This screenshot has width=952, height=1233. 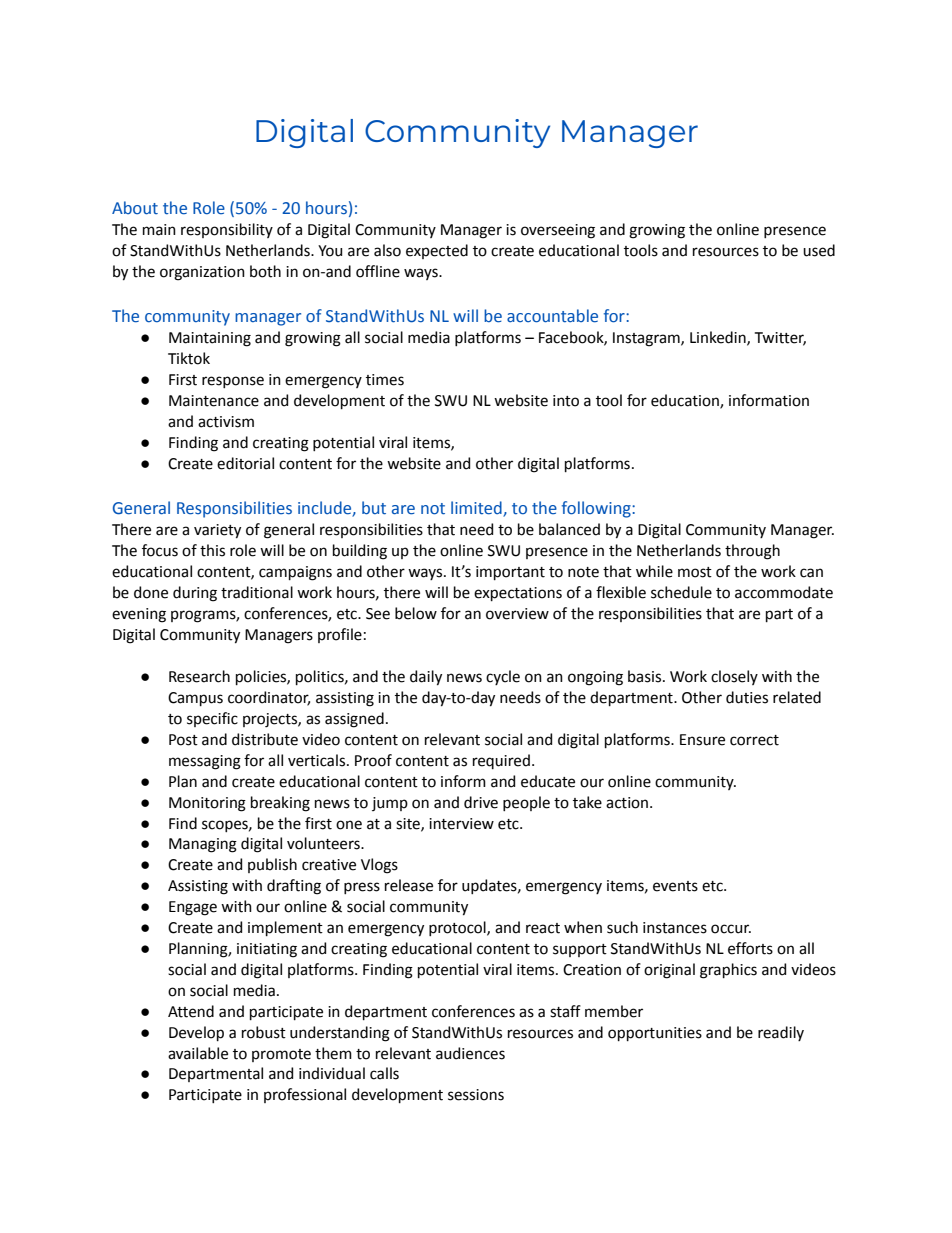 I want to click on Research, so click(x=199, y=676).
